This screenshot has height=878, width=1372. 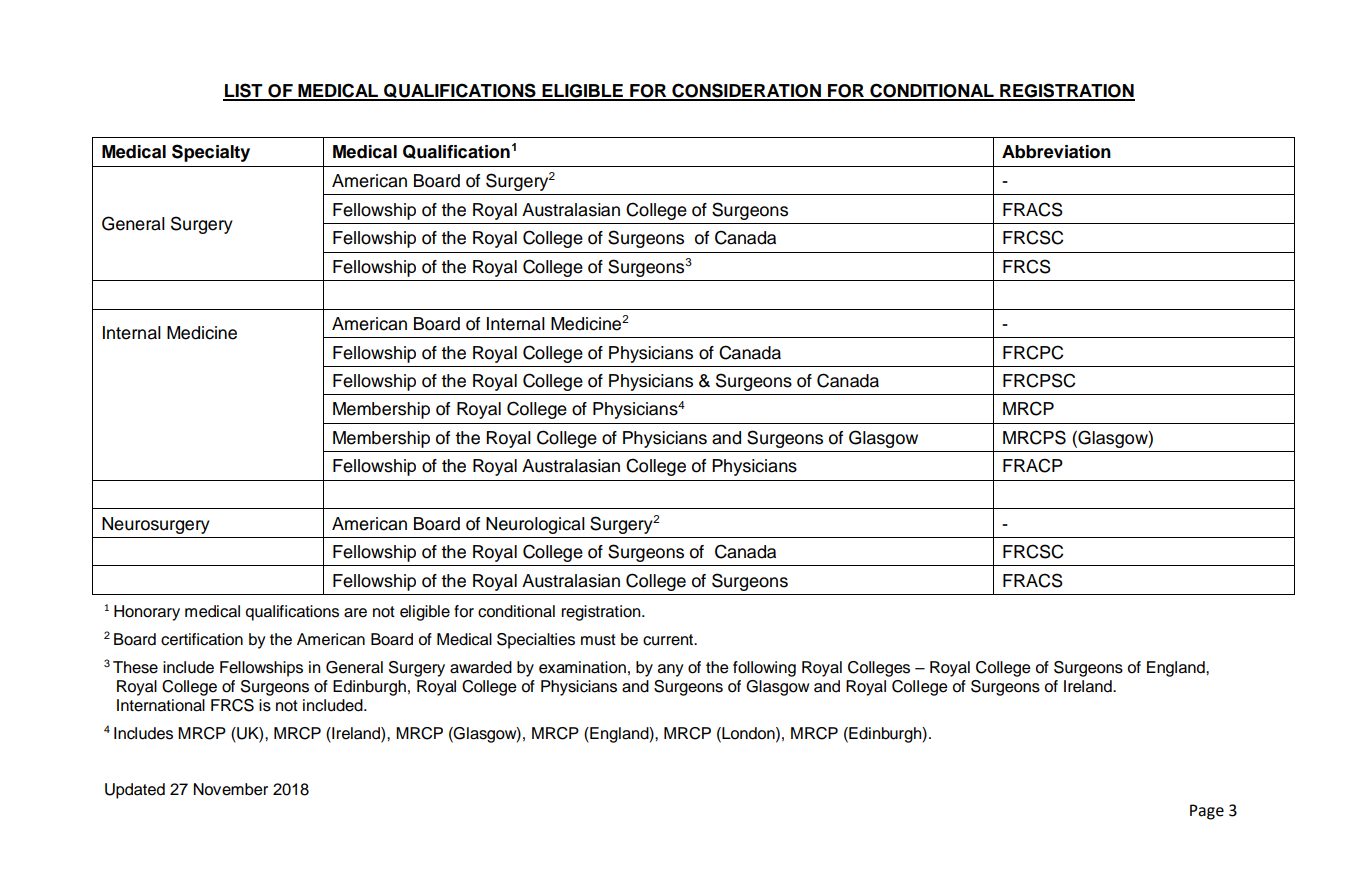 What do you see at coordinates (230, 789) in the screenshot?
I see `November` at bounding box center [230, 789].
